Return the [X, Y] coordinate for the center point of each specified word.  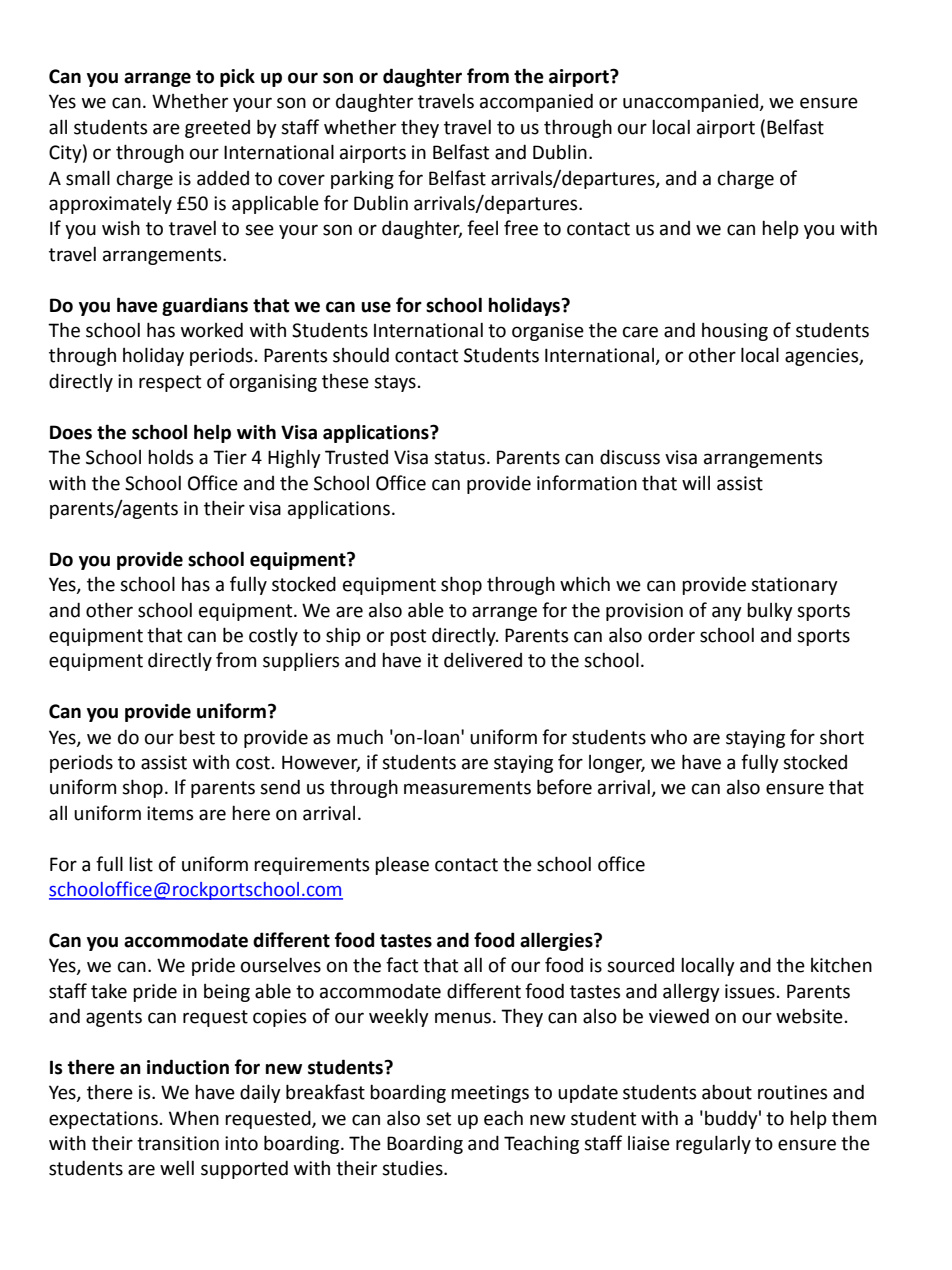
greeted [217, 129]
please [402, 866]
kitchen [841, 965]
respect [170, 383]
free [521, 228]
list [141, 864]
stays [395, 383]
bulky [770, 612]
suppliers [301, 662]
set [438, 1119]
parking [362, 180]
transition [178, 1143]
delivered [483, 660]
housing [735, 332]
